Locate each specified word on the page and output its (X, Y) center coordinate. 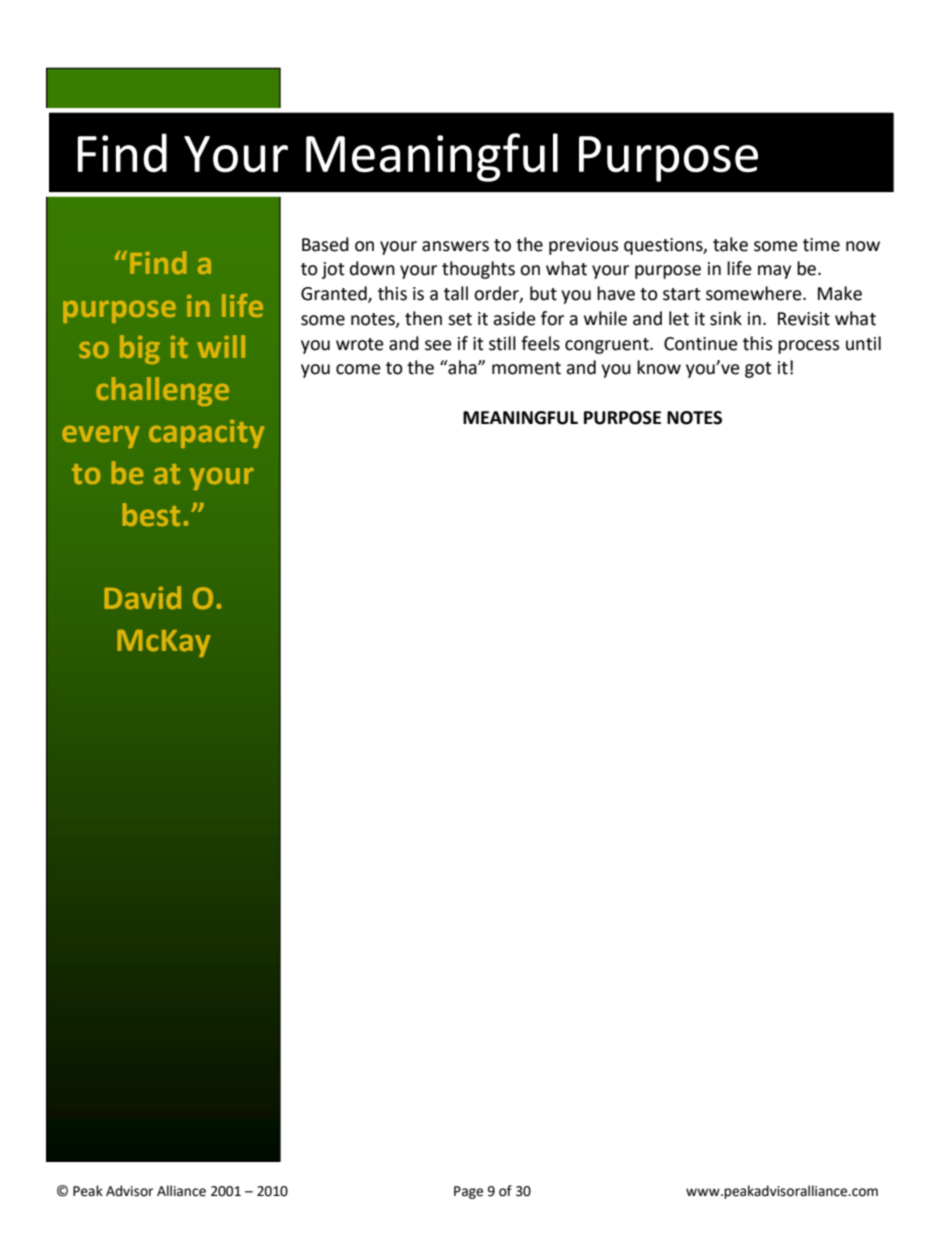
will (221, 346)
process (809, 347)
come (358, 369)
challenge (162, 391)
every (100, 436)
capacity (206, 434)
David (142, 597)
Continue (701, 344)
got (758, 370)
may (774, 272)
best (151, 514)
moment (526, 368)
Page (468, 1192)
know (659, 367)
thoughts (478, 270)
